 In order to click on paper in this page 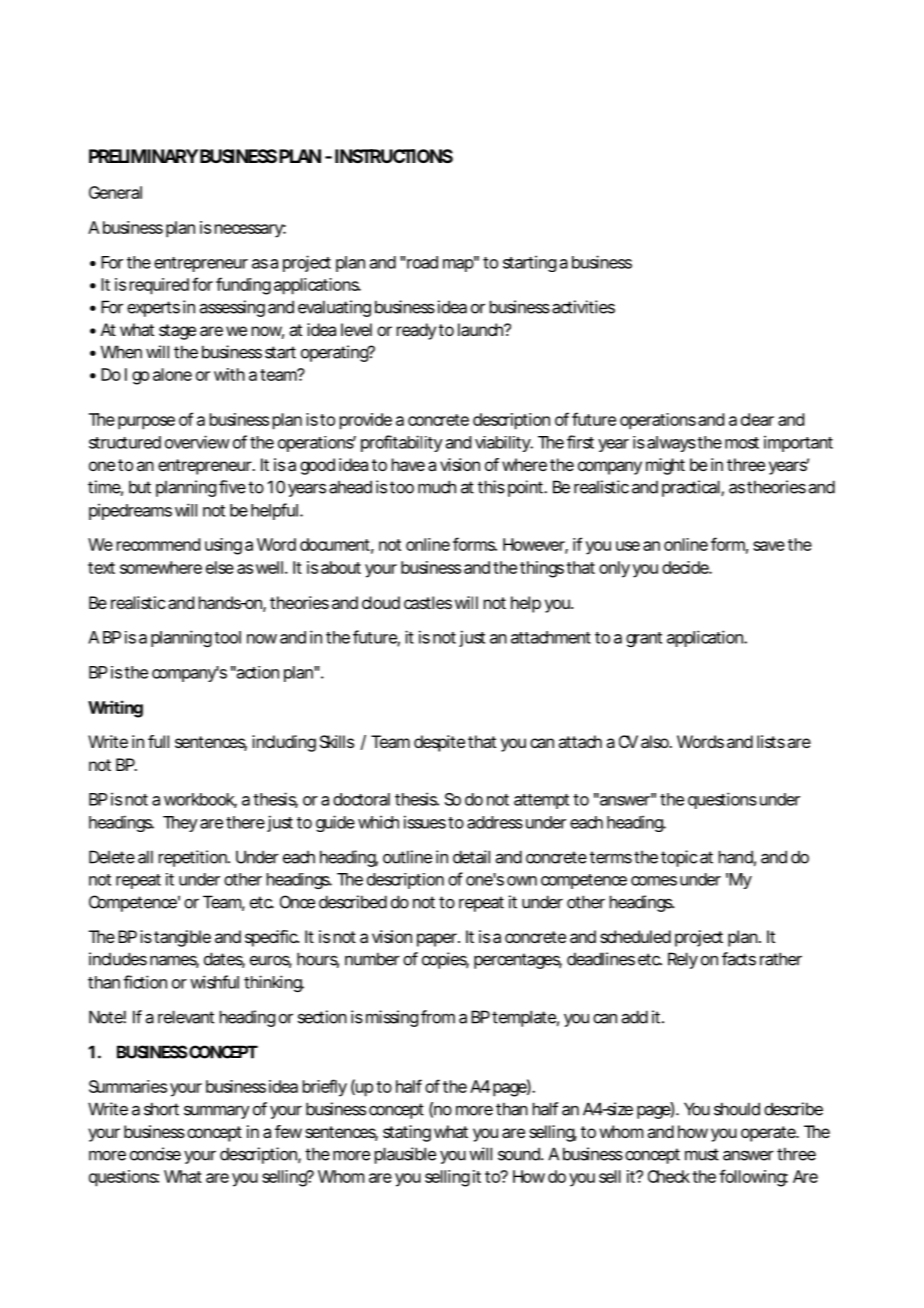, I will do `click(438, 940)`.
